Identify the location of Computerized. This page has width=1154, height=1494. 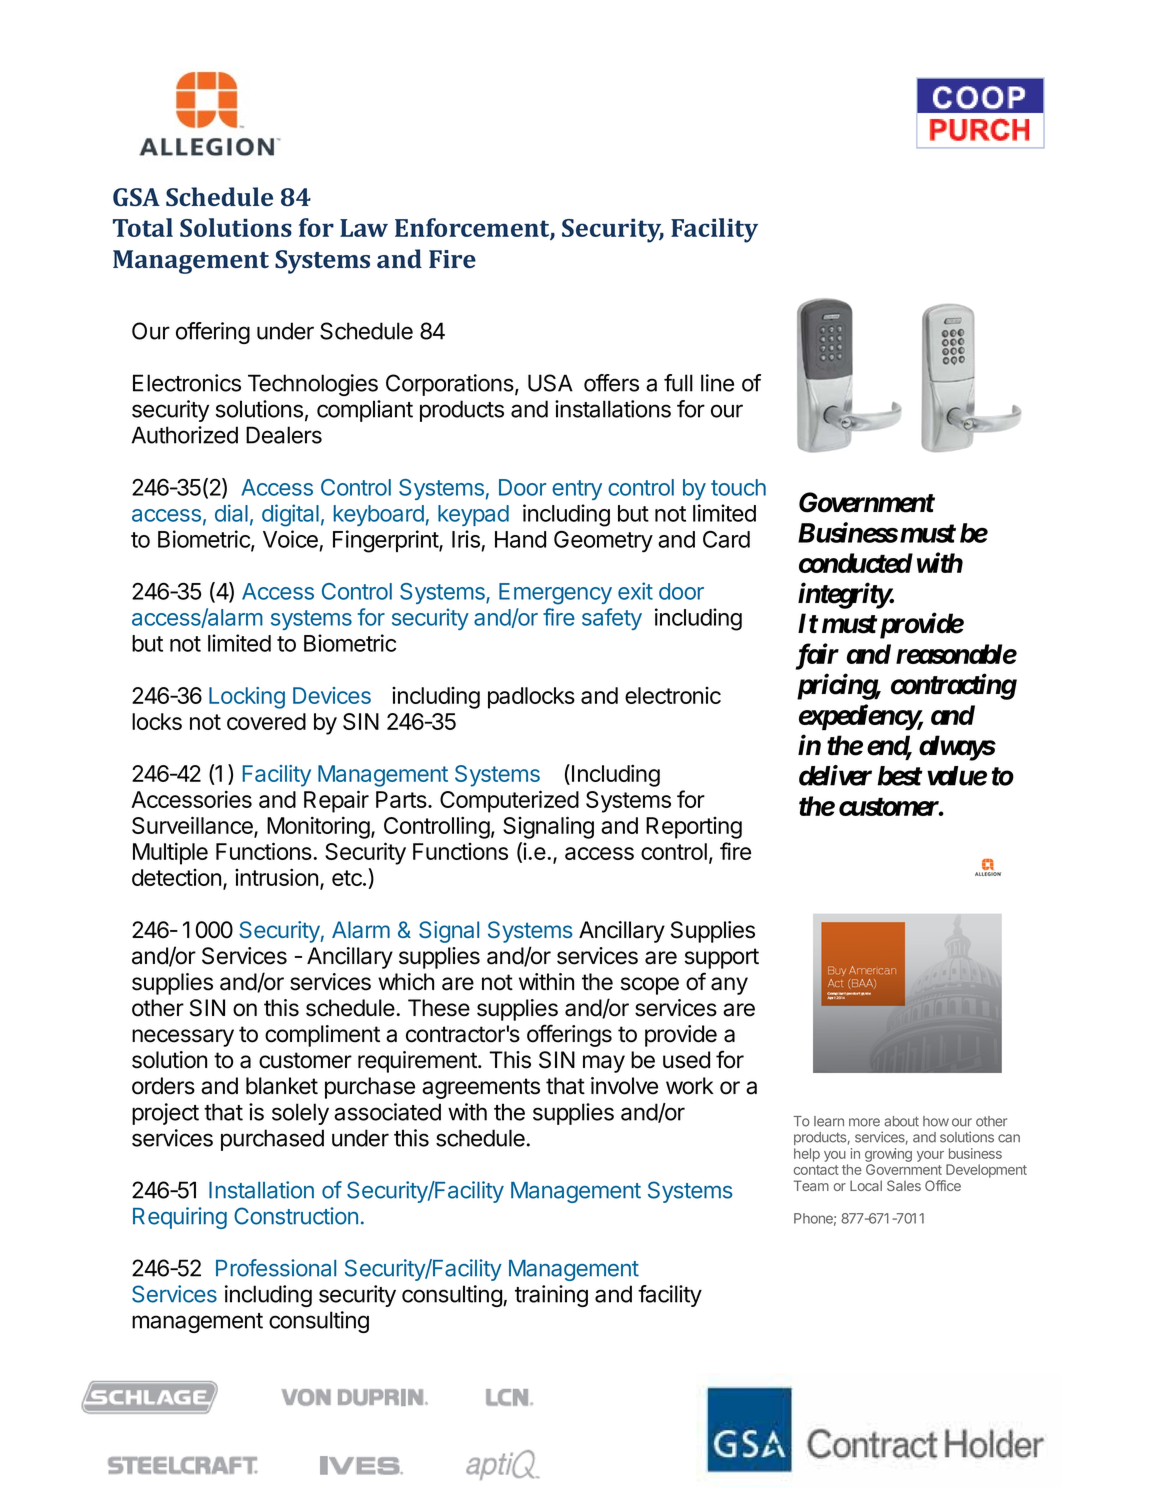
(509, 801).
